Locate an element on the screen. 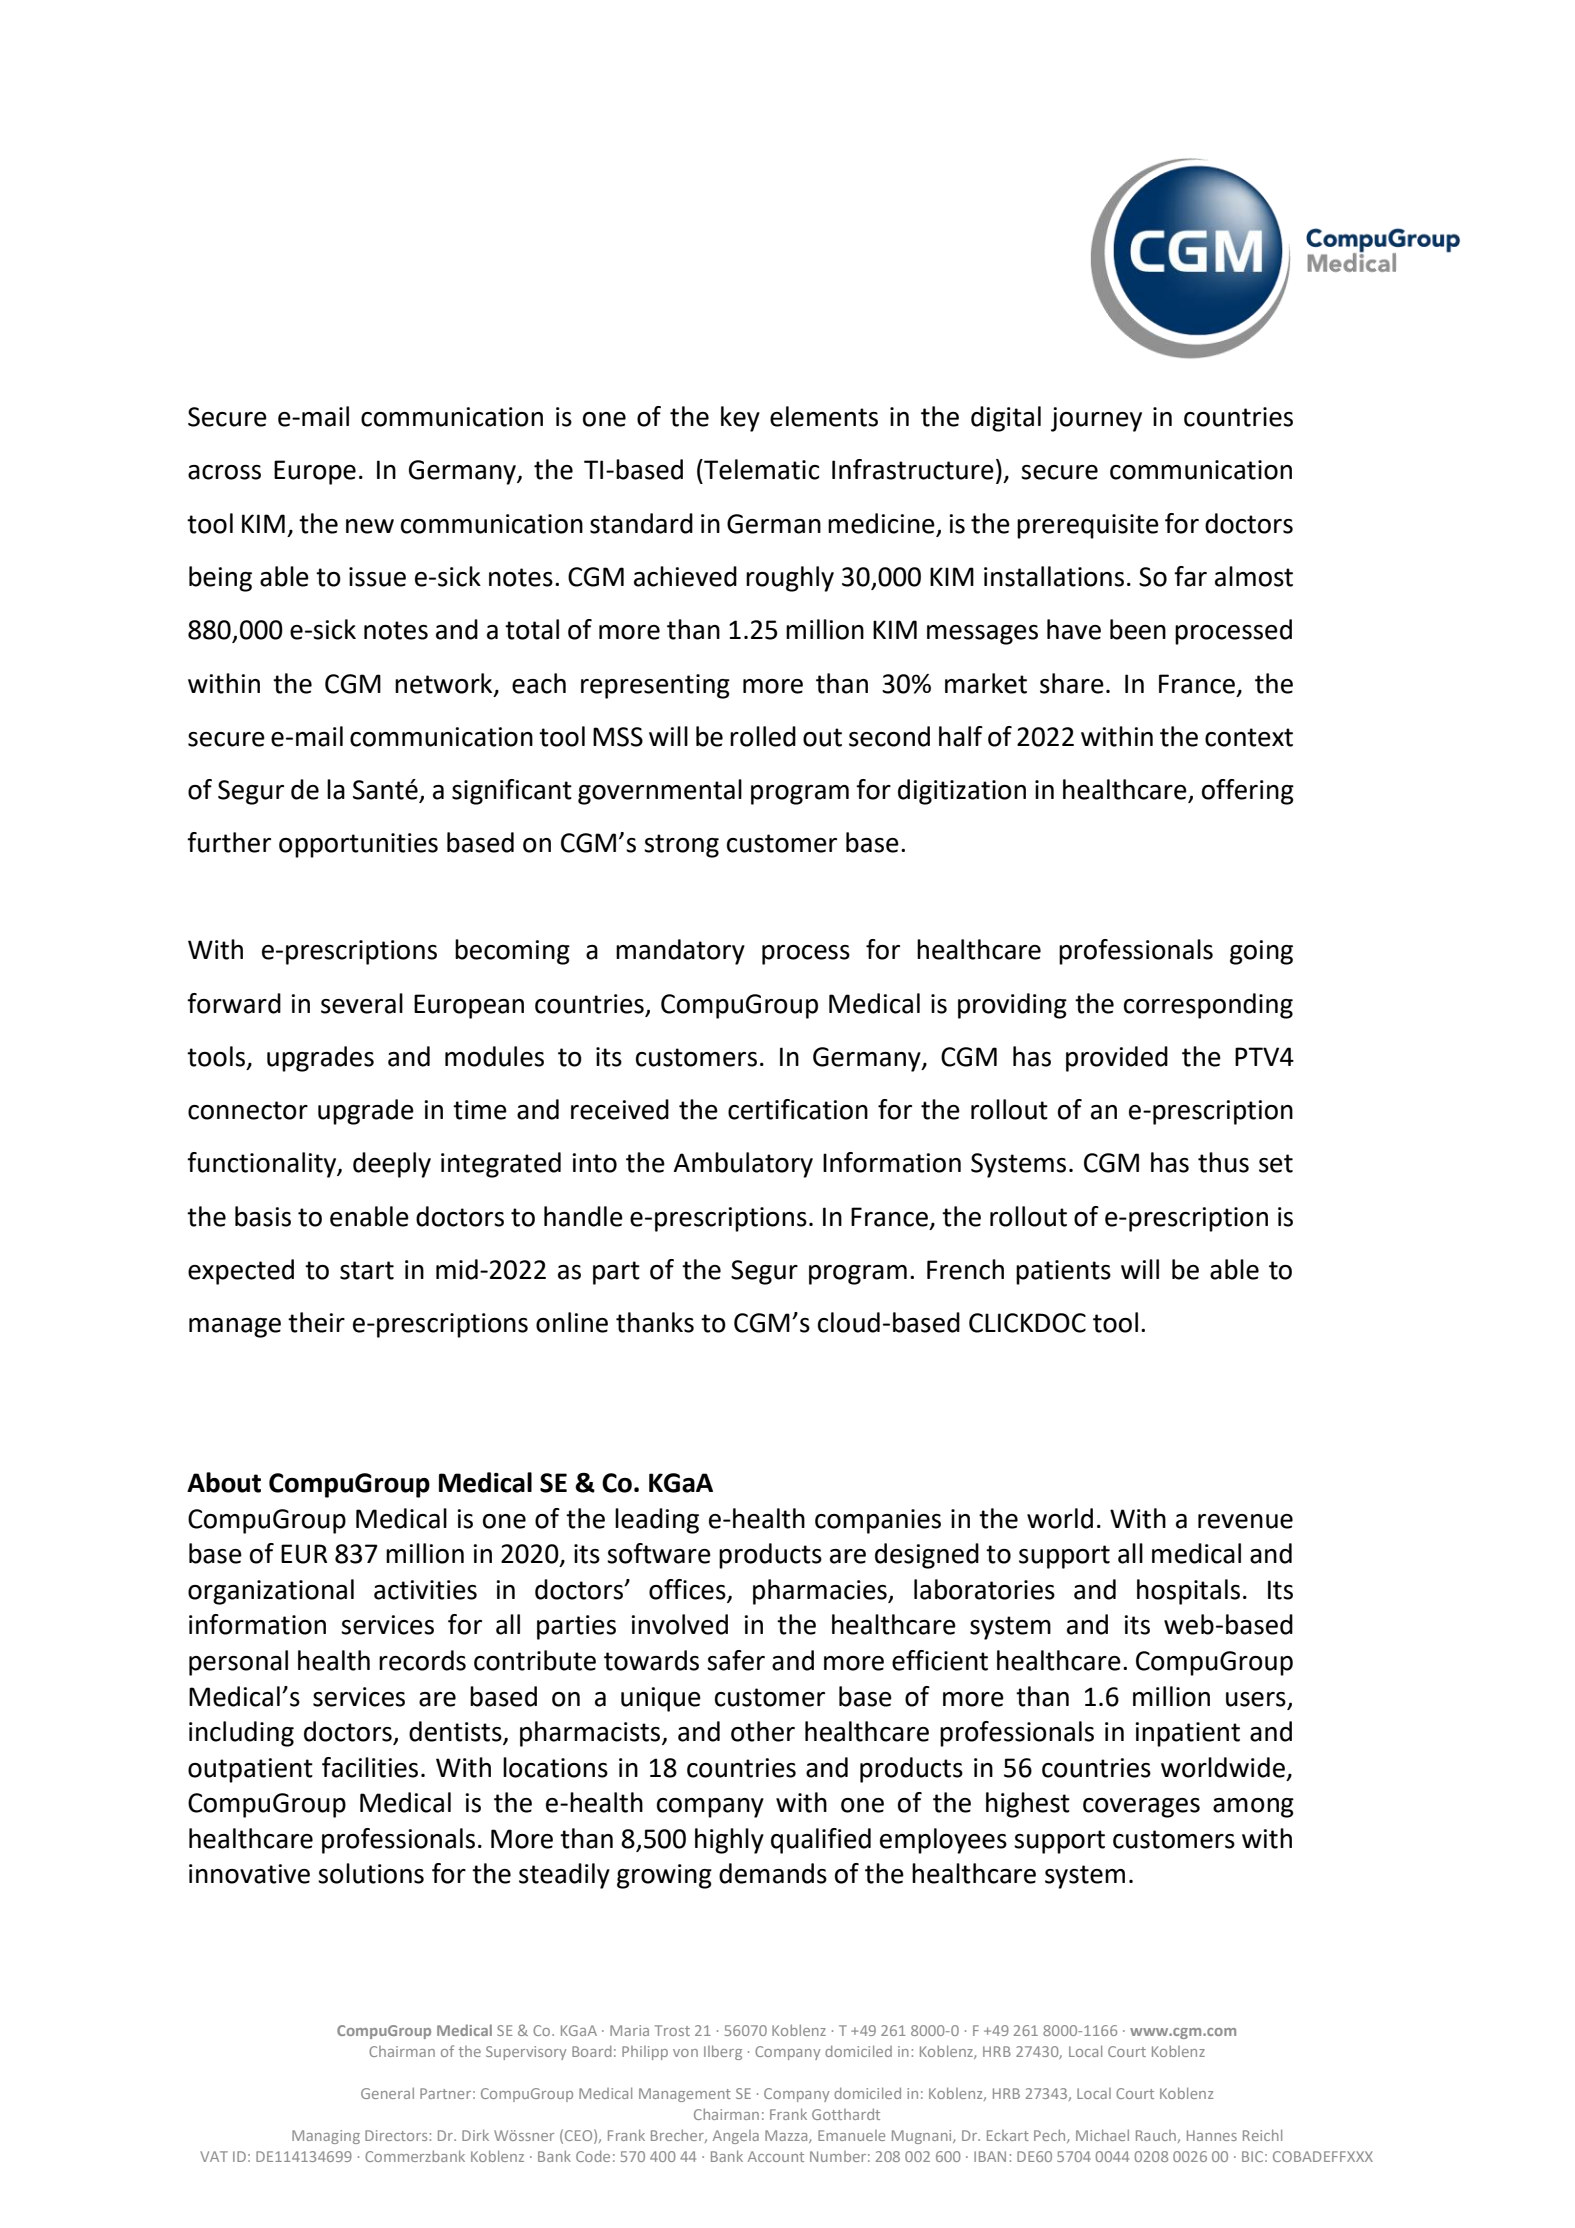 Image resolution: width=1575 pixels, height=2228 pixels. deeply is located at coordinates (392, 1165).
